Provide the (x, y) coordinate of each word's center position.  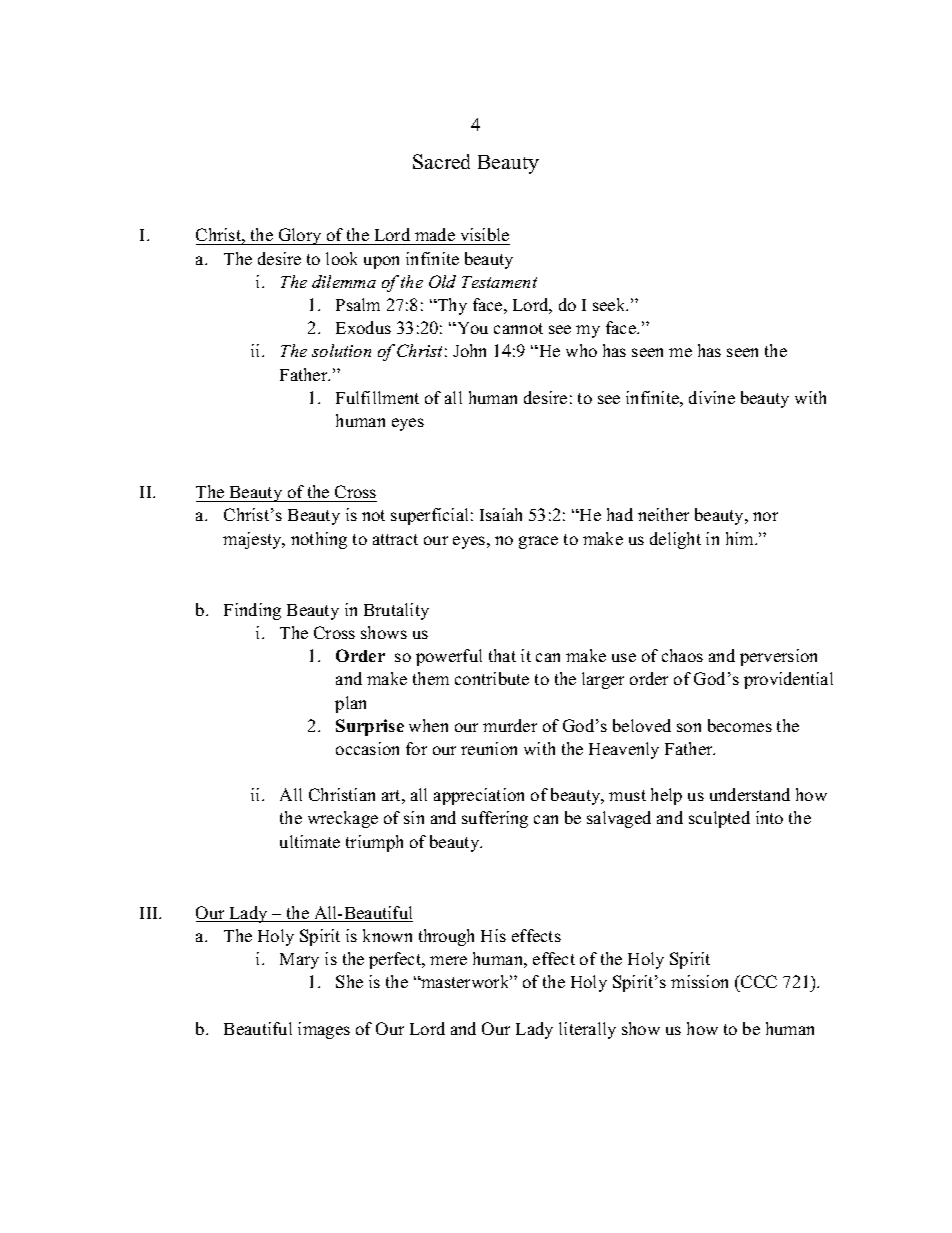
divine (712, 397)
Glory (300, 236)
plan (350, 704)
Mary (299, 961)
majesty (253, 540)
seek (610, 304)
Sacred (441, 161)
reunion (489, 748)
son (689, 727)
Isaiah (501, 514)
